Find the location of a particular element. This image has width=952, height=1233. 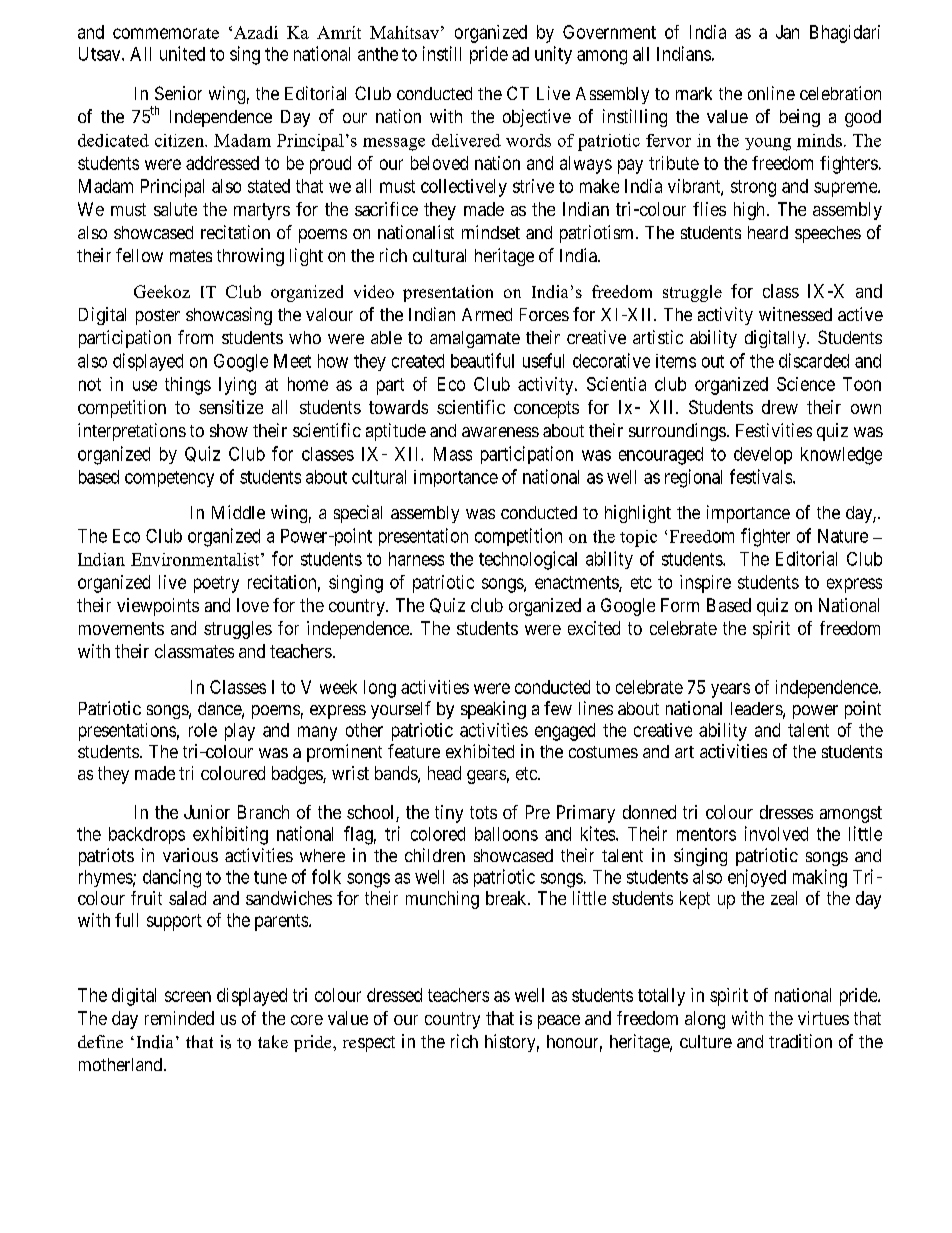

things is located at coordinates (188, 386).
